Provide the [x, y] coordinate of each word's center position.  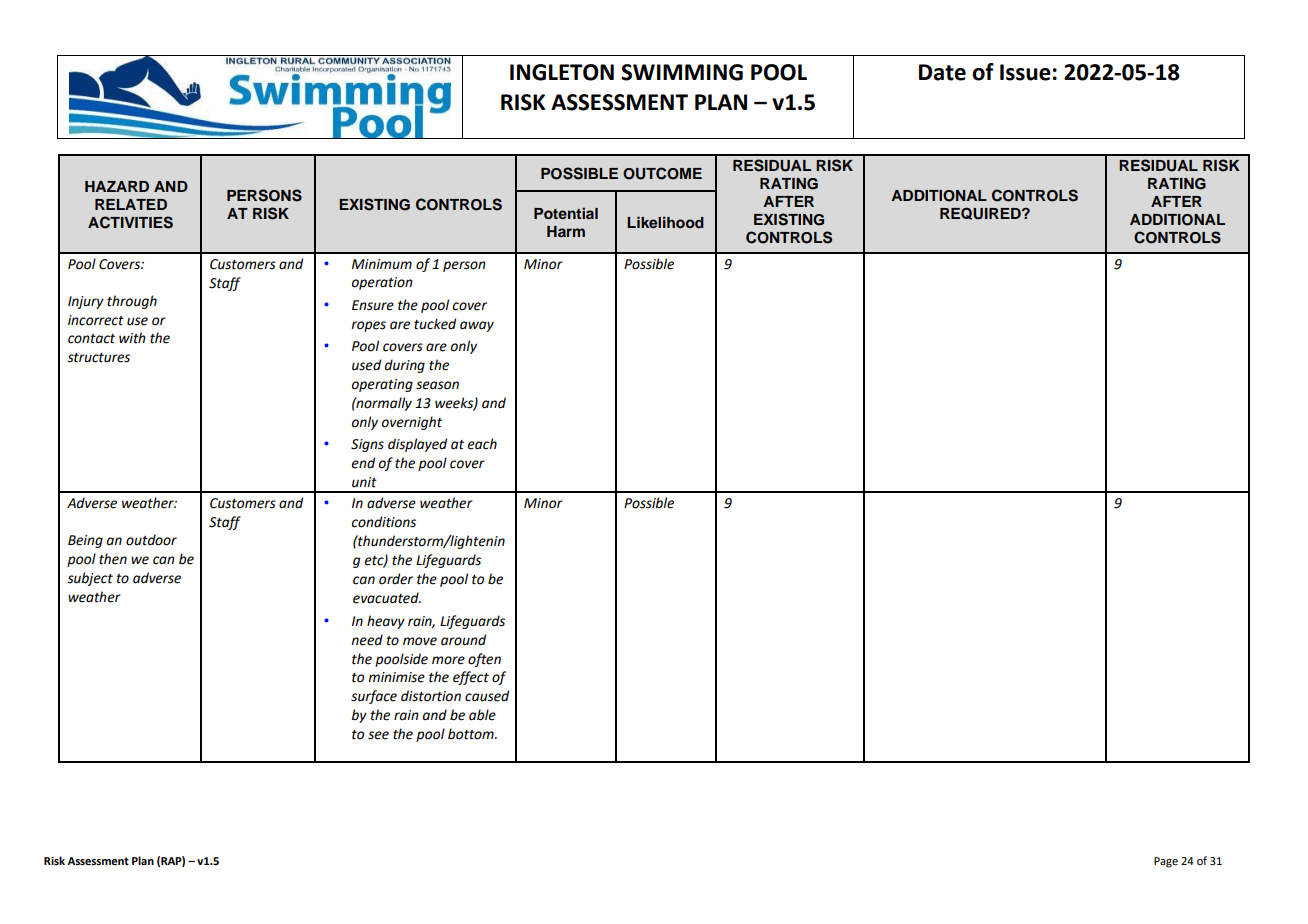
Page [1166, 862]
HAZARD [117, 186]
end [363, 463]
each [482, 444]
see [378, 735]
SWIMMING [682, 72]
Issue [1025, 72]
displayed [417, 445]
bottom [472, 734]
